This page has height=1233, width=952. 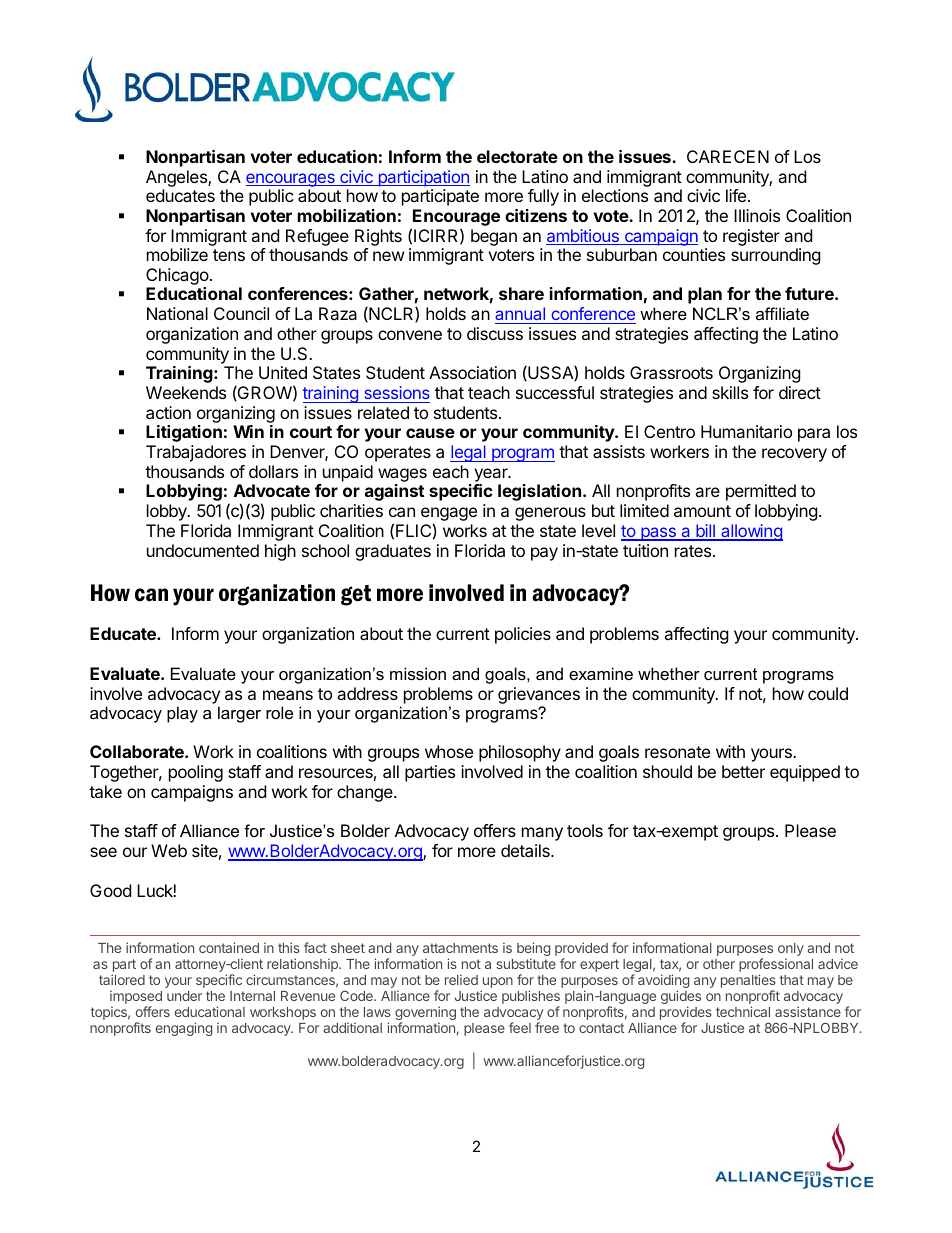 What do you see at coordinates (495, 333) in the page?
I see `discuss` at bounding box center [495, 333].
